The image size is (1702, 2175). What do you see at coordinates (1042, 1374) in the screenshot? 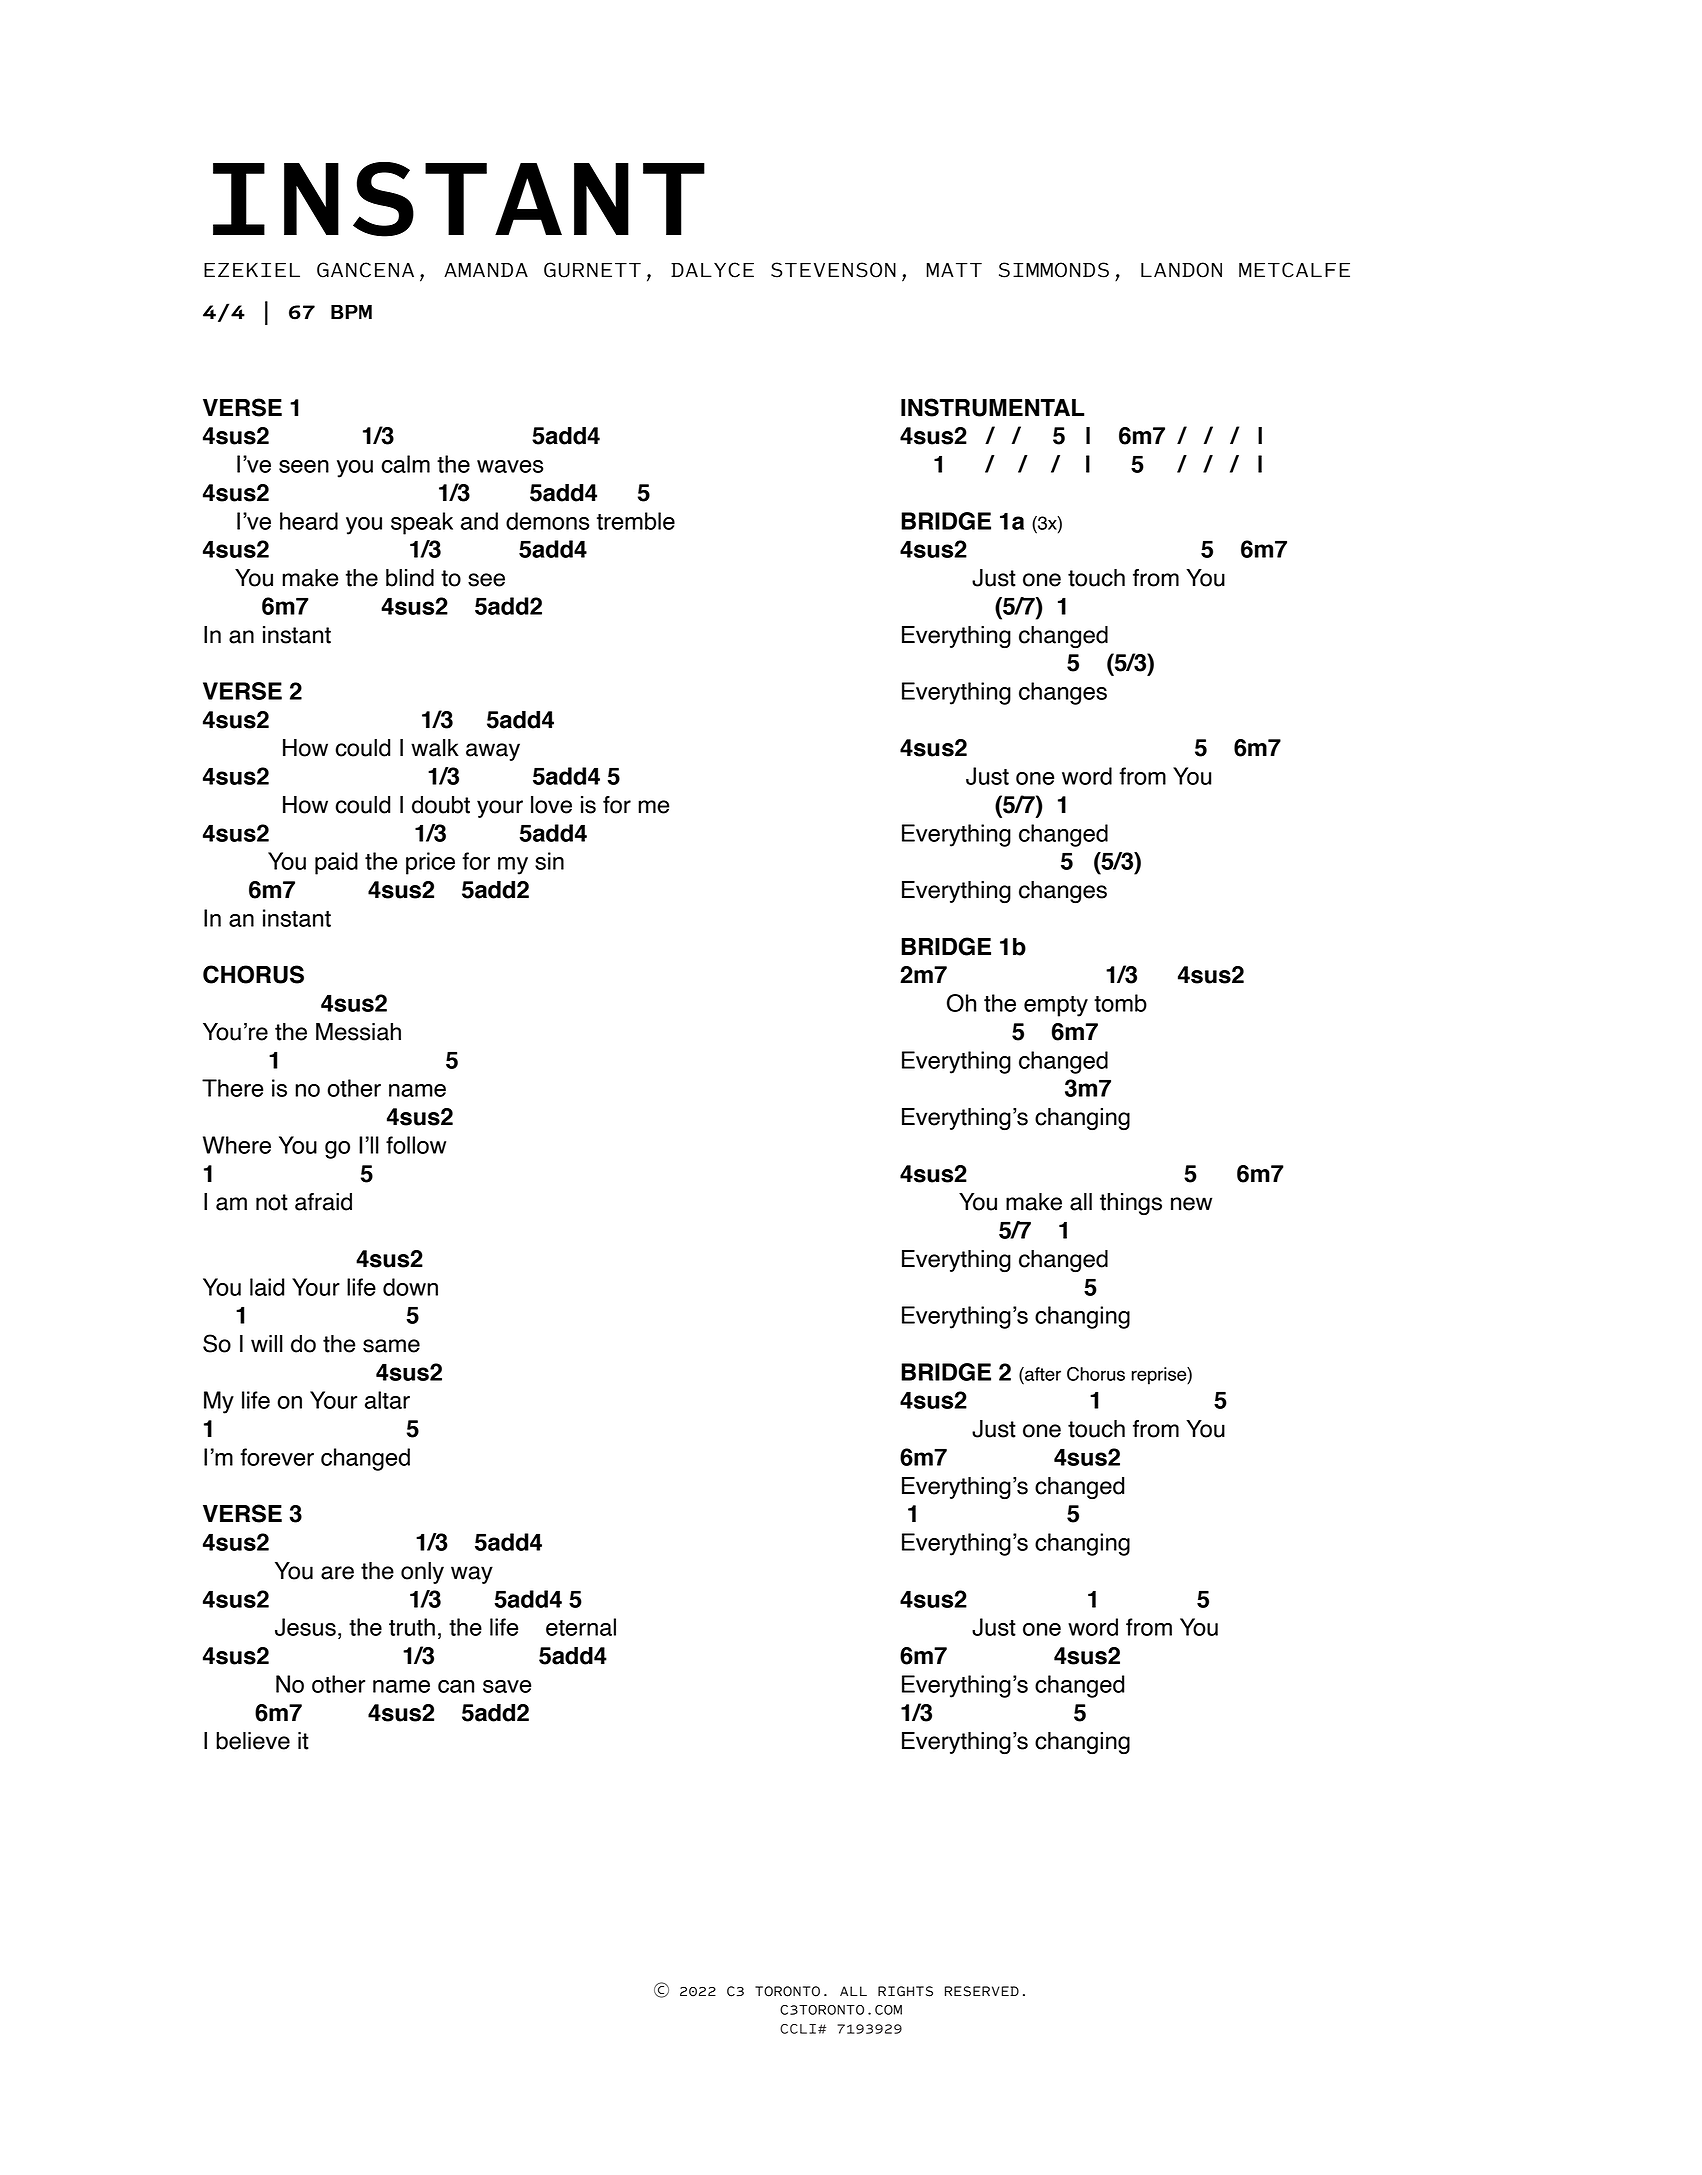
I see `after` at bounding box center [1042, 1374].
